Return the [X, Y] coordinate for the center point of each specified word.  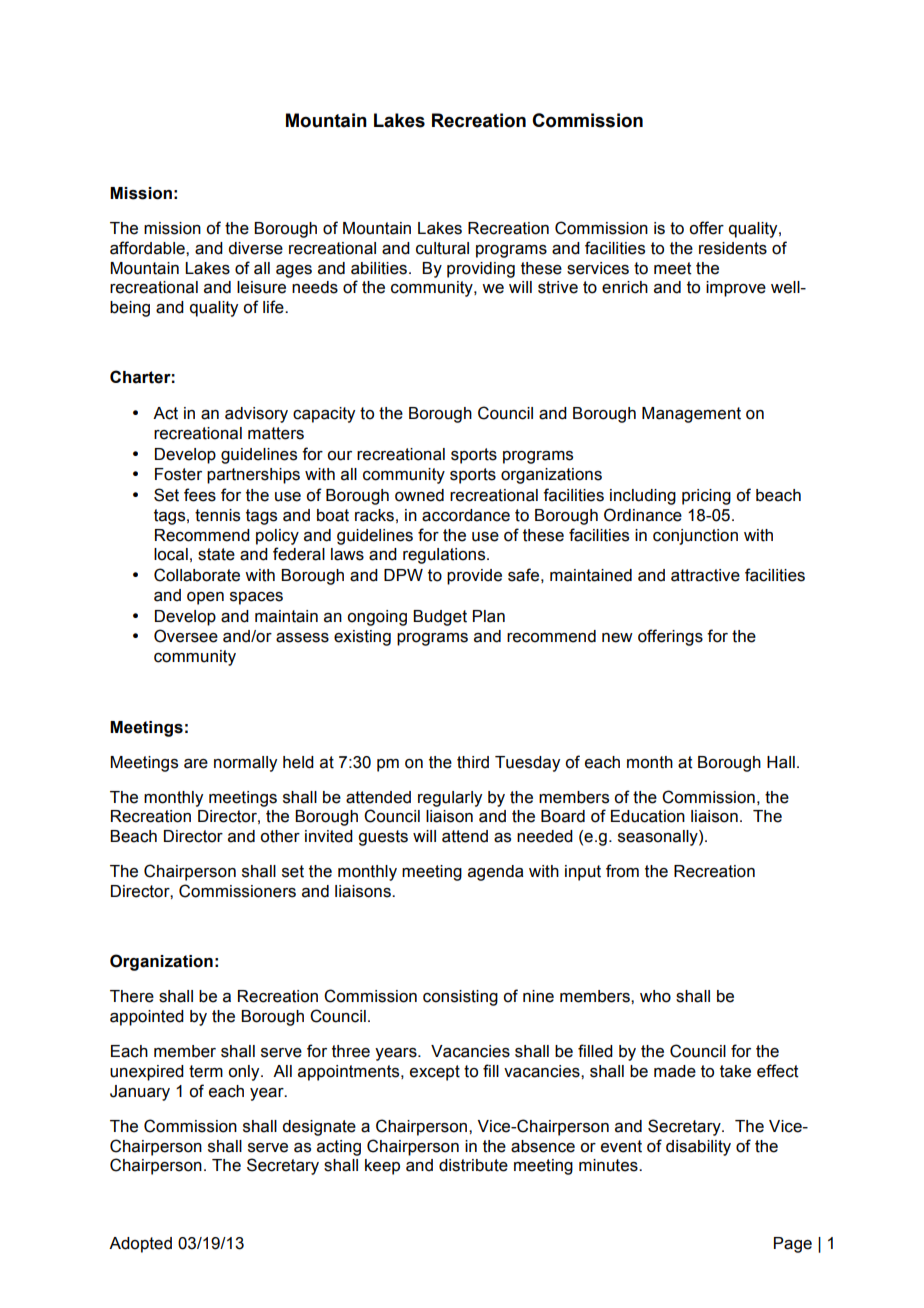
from [622, 871]
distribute [473, 1165]
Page [793, 1245]
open [205, 598]
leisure [261, 287]
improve [736, 289]
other [280, 836]
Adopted [140, 1245]
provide [474, 577]
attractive [705, 575]
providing [481, 270]
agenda [496, 873]
